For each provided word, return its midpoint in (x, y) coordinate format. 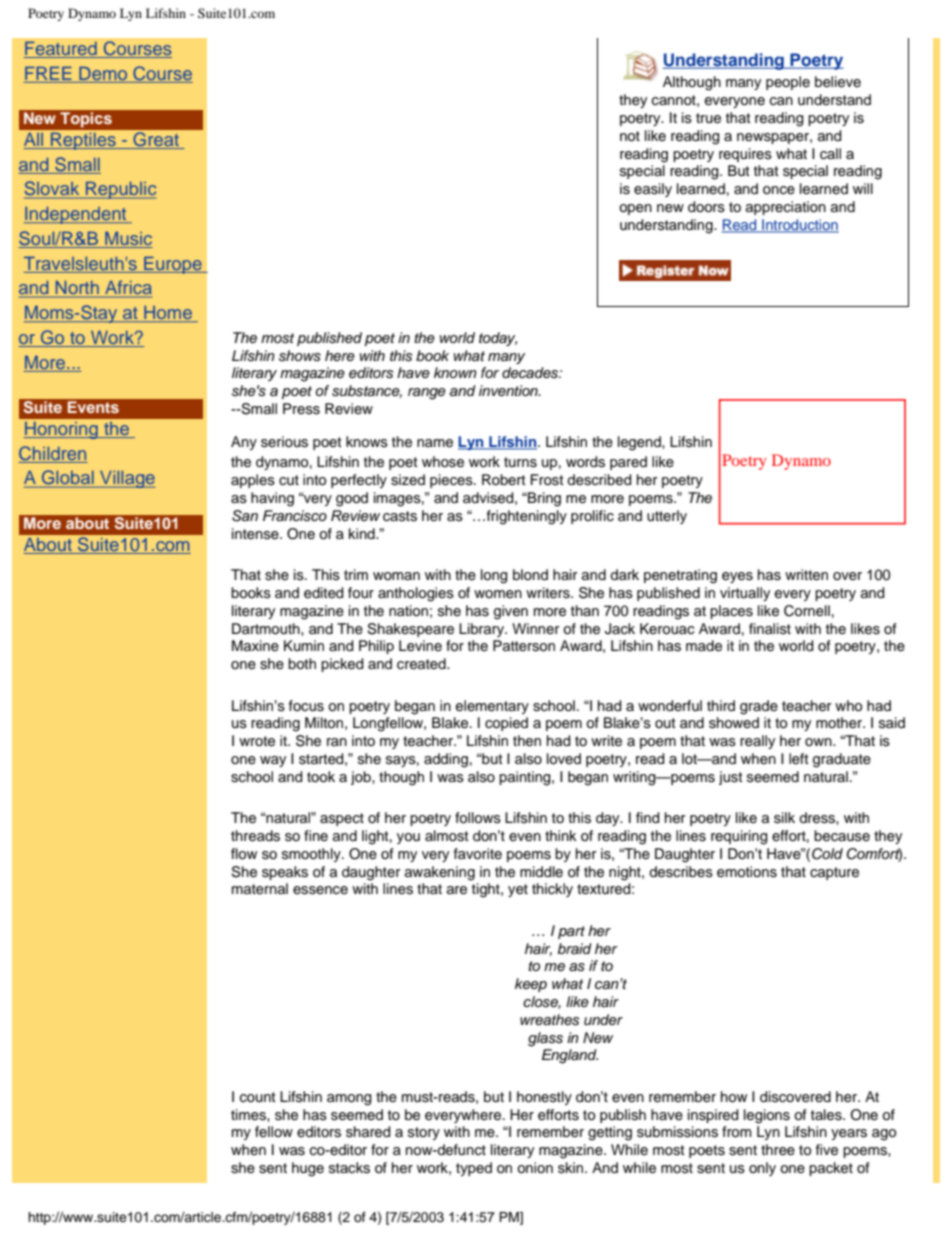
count (258, 1097)
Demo (103, 73)
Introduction (799, 226)
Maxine (255, 646)
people (788, 83)
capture (834, 873)
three (778, 1150)
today (498, 339)
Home (168, 314)
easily (653, 190)
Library (482, 630)
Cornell (807, 611)
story (424, 1133)
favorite (478, 854)
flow (244, 854)
